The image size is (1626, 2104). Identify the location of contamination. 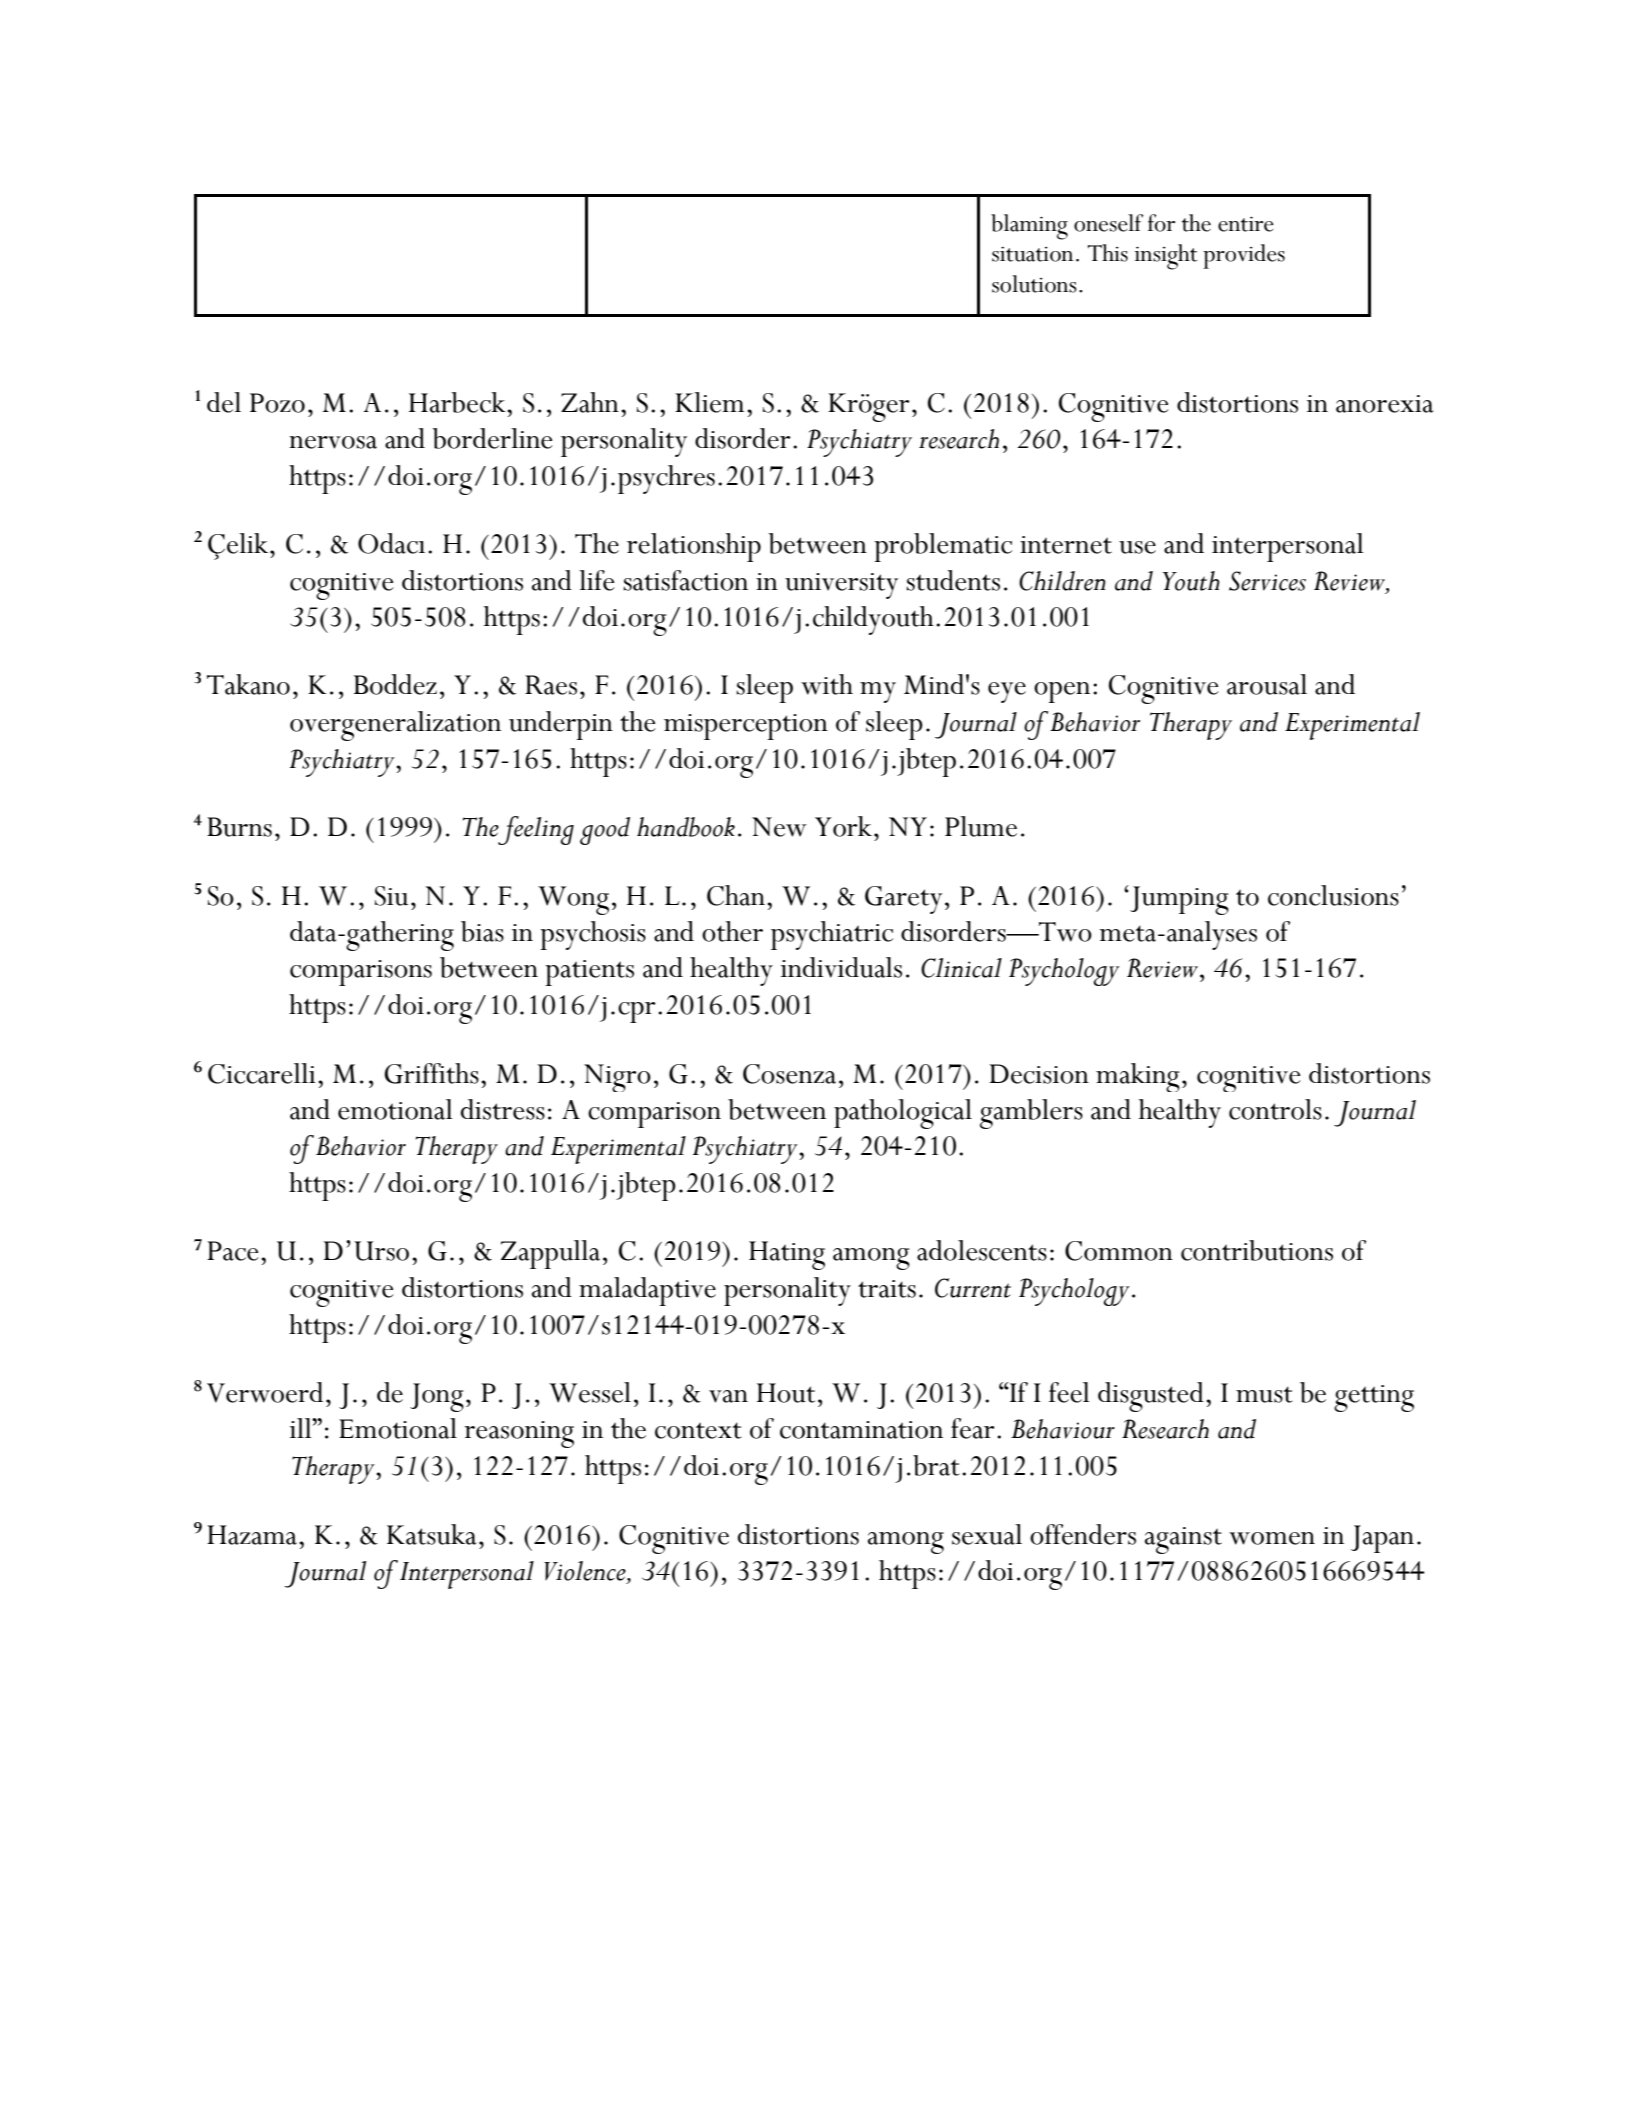
(861, 1430).
